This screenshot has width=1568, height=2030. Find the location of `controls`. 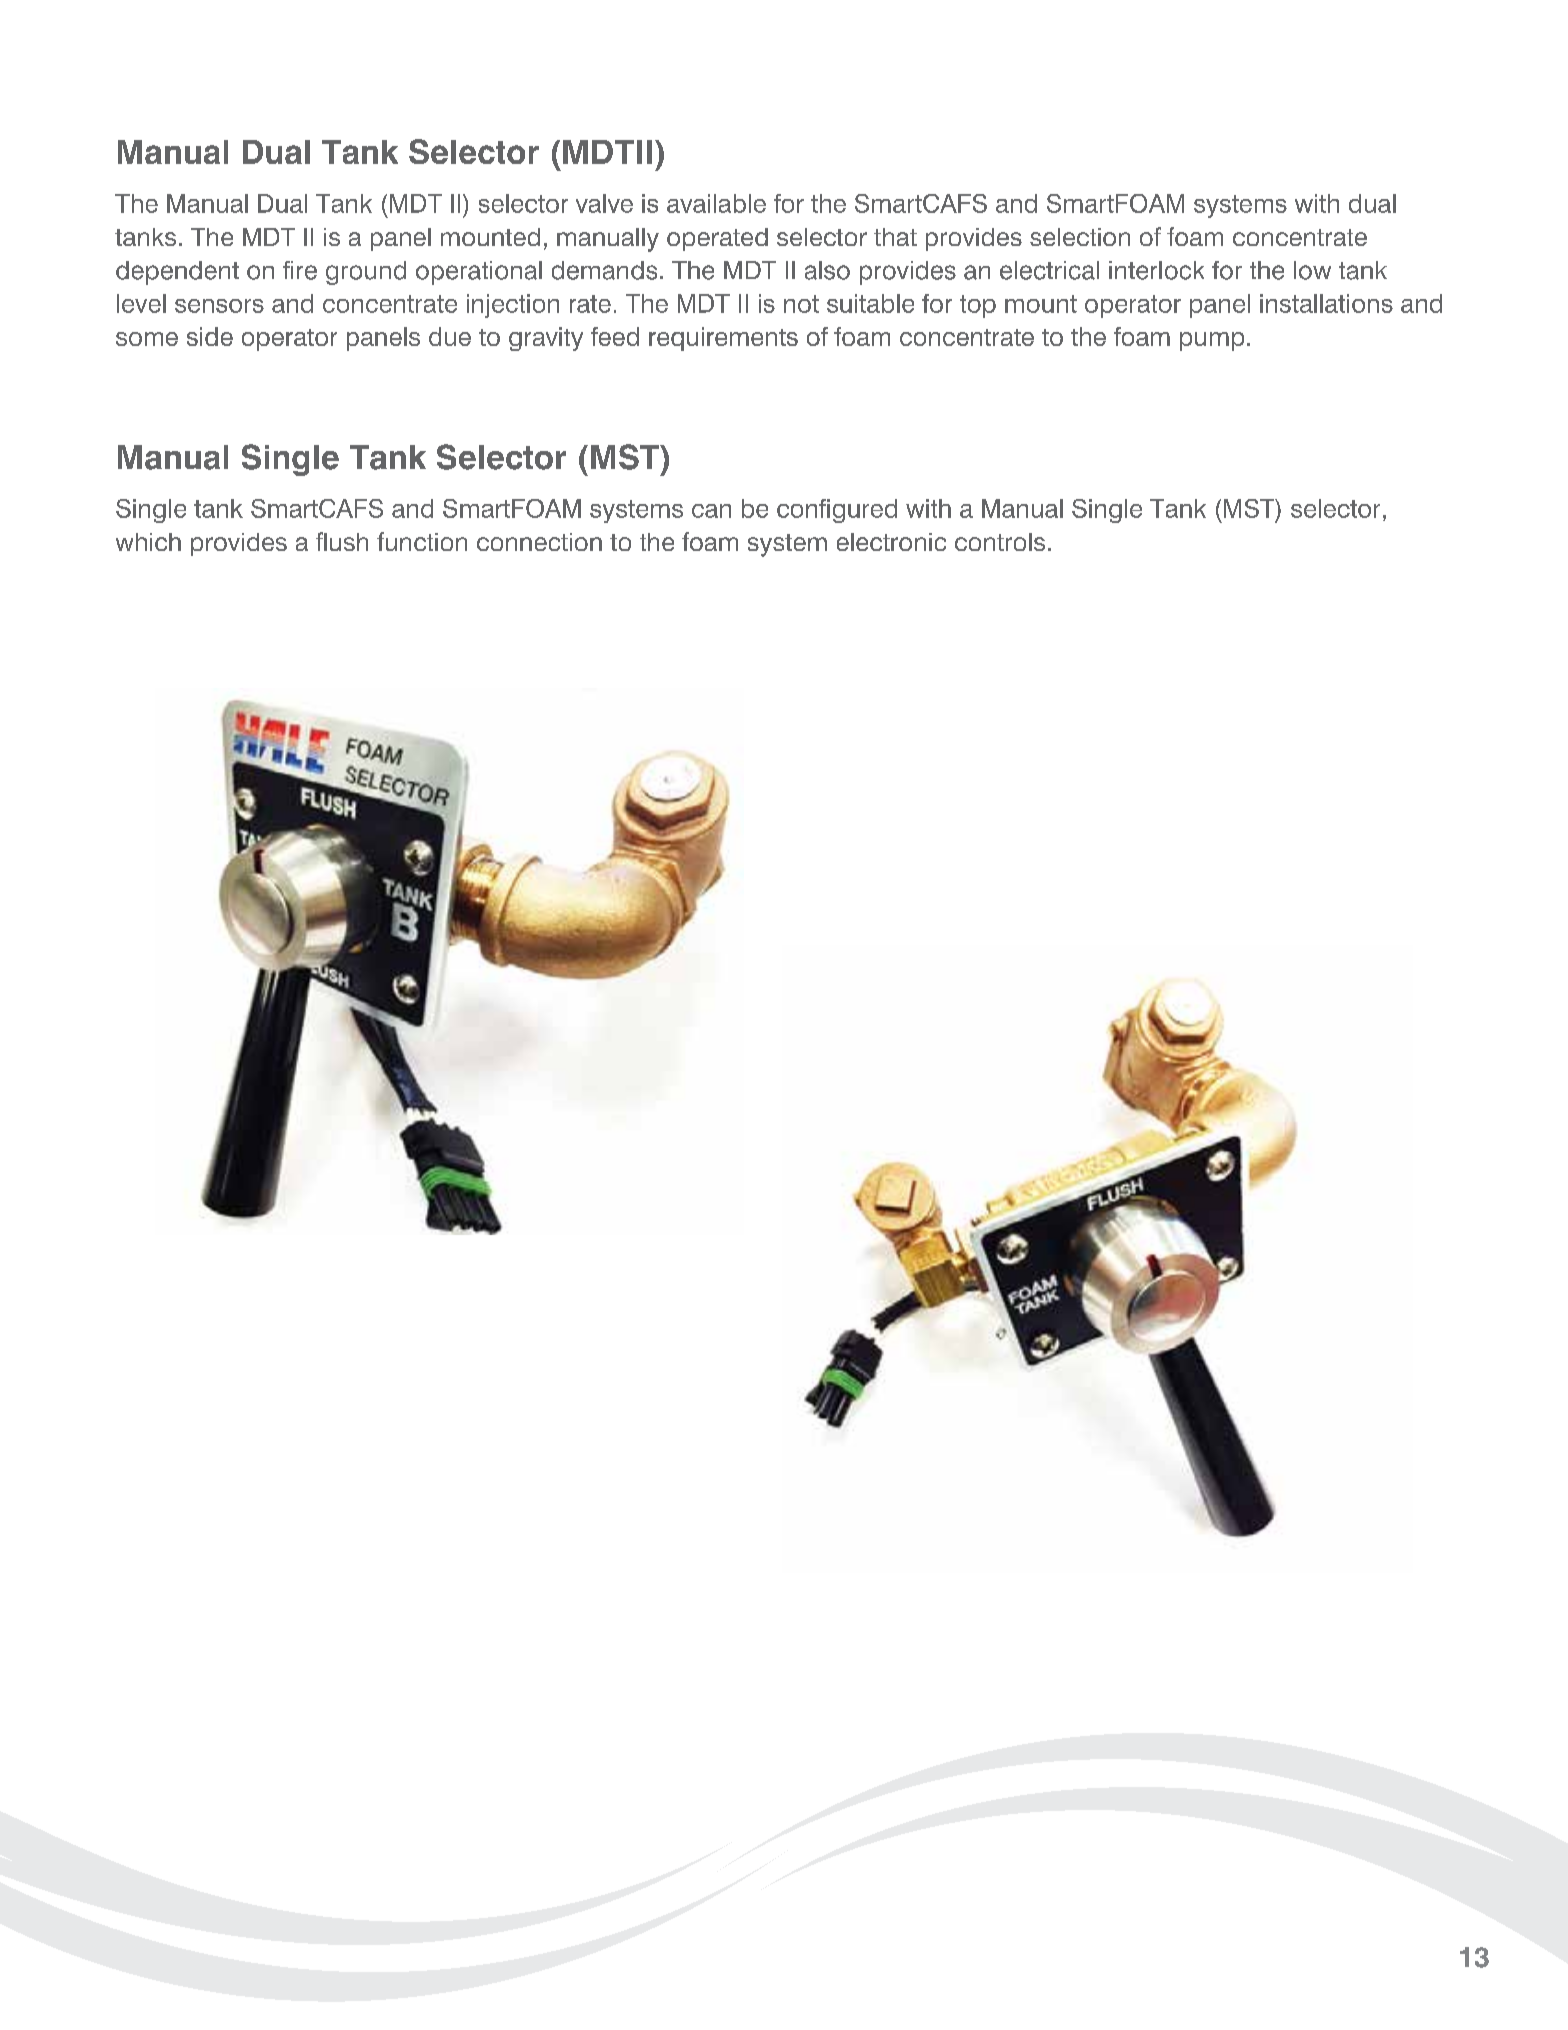

controls is located at coordinates (1000, 542).
